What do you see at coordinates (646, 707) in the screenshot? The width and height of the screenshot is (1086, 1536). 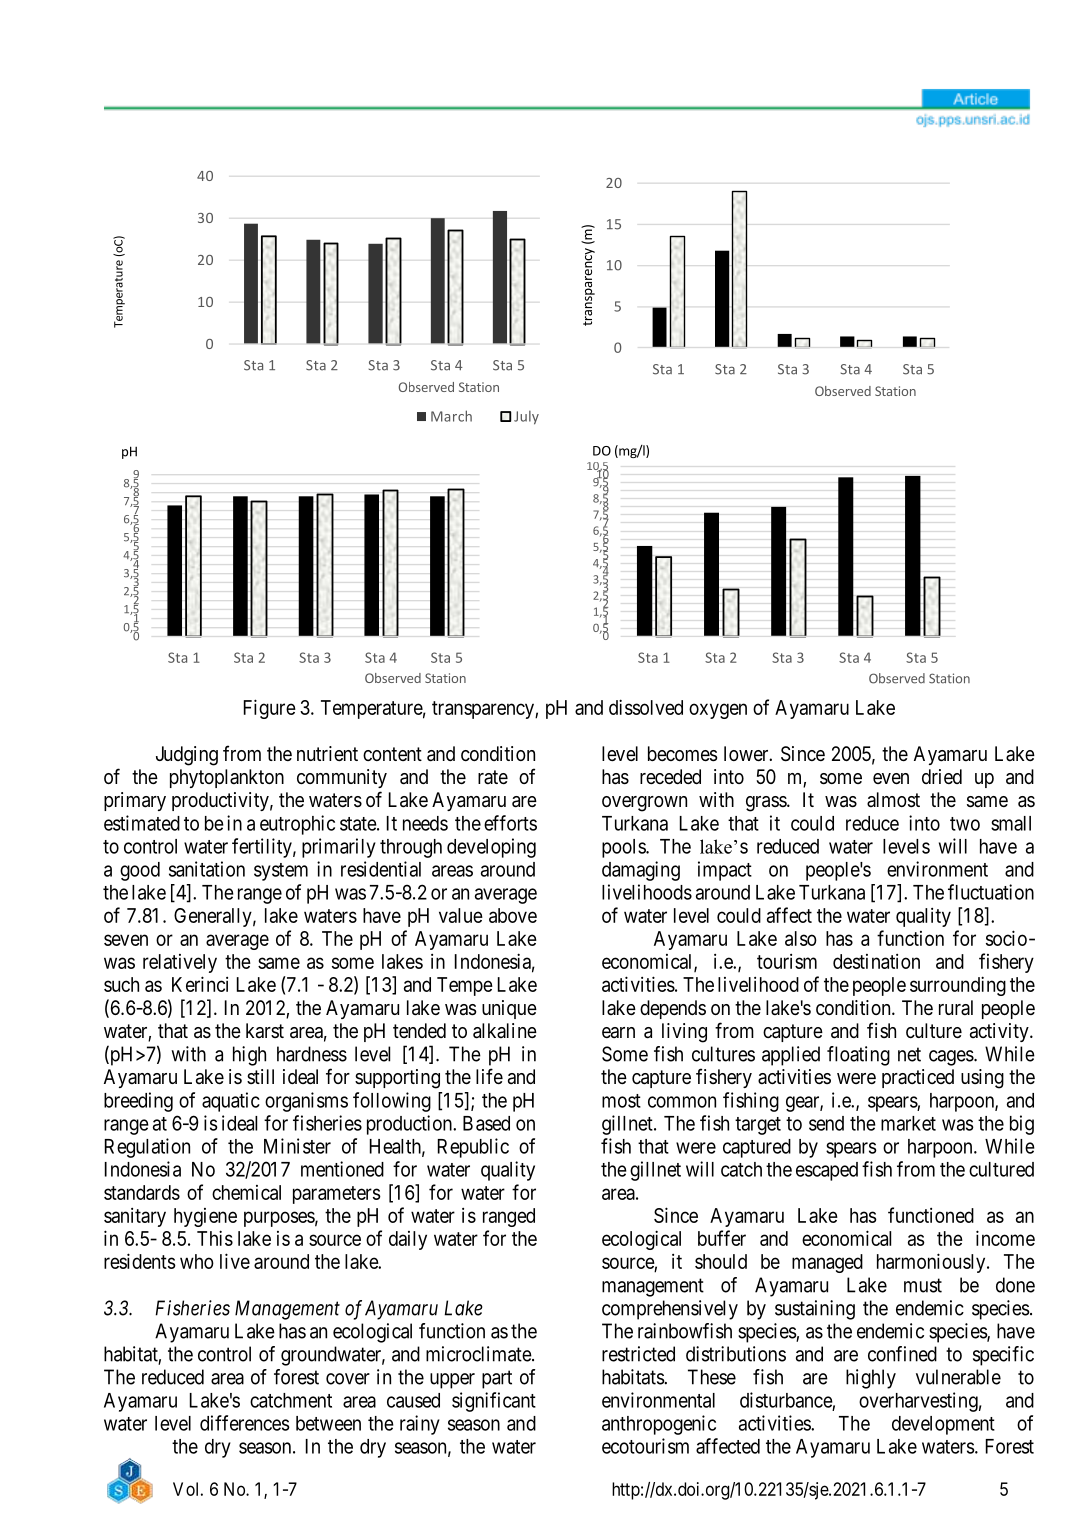 I see `dissolved` at bounding box center [646, 707].
